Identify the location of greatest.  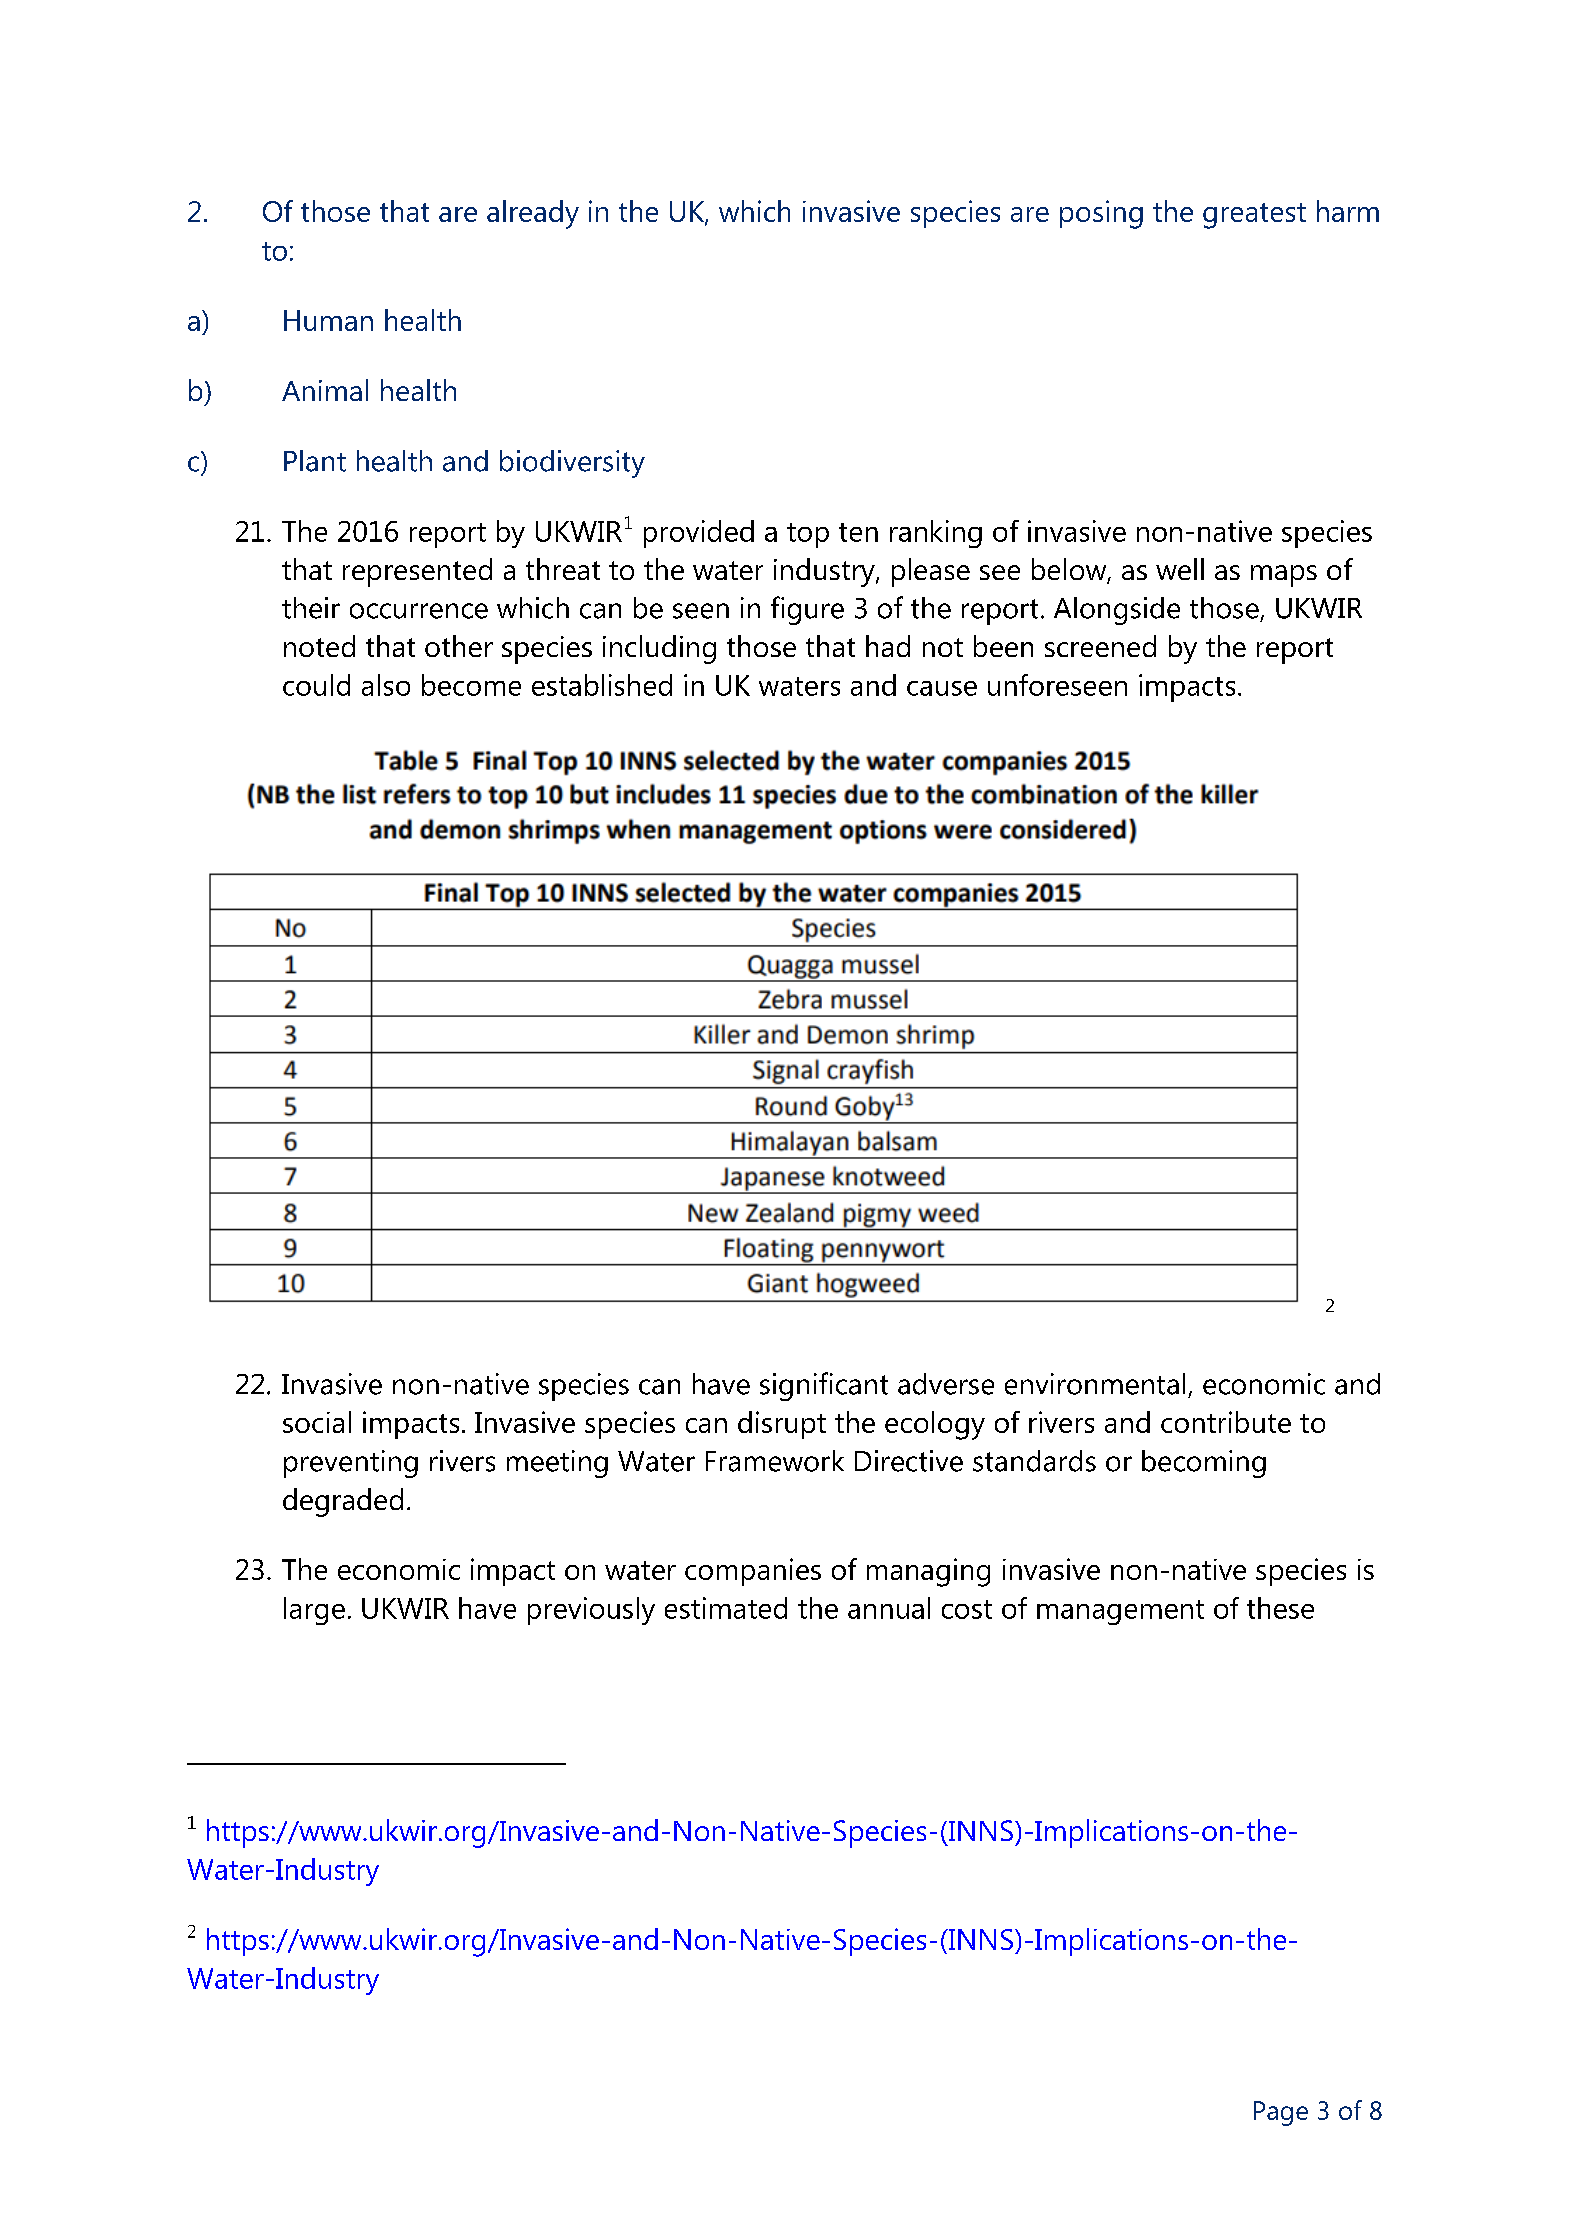
(1254, 216).
